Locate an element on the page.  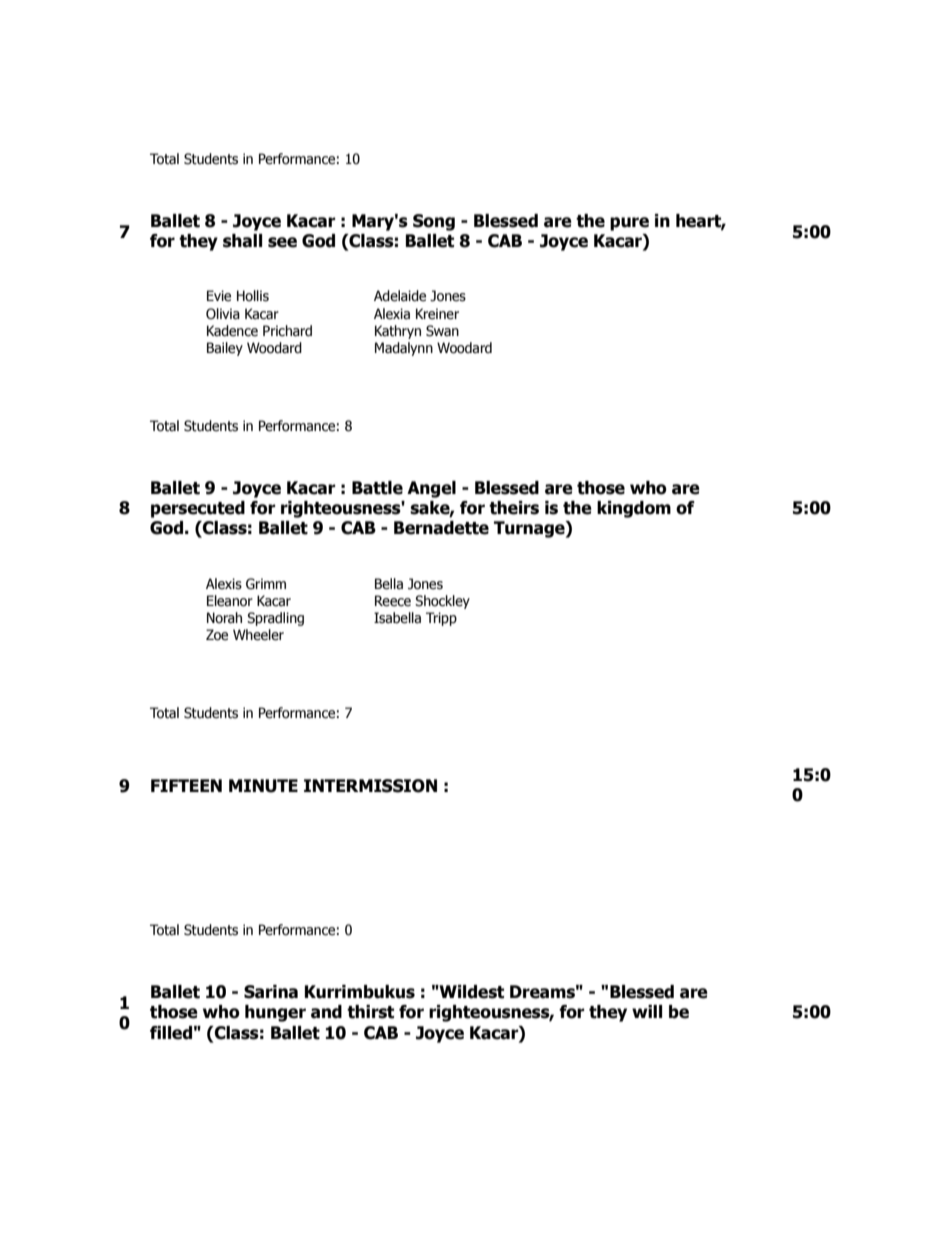
Sarina is located at coordinates (271, 992).
